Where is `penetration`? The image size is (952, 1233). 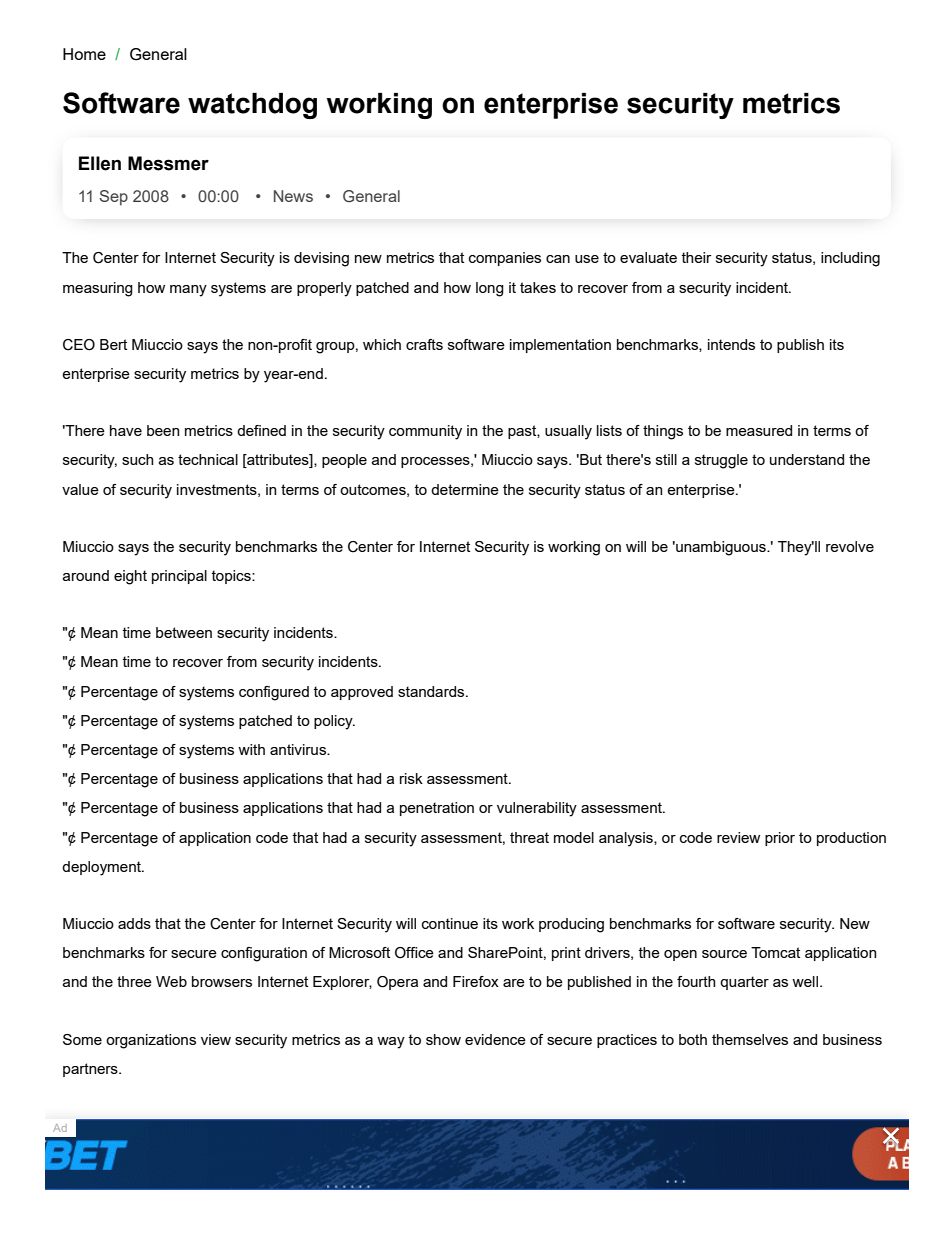
penetration is located at coordinates (437, 809).
